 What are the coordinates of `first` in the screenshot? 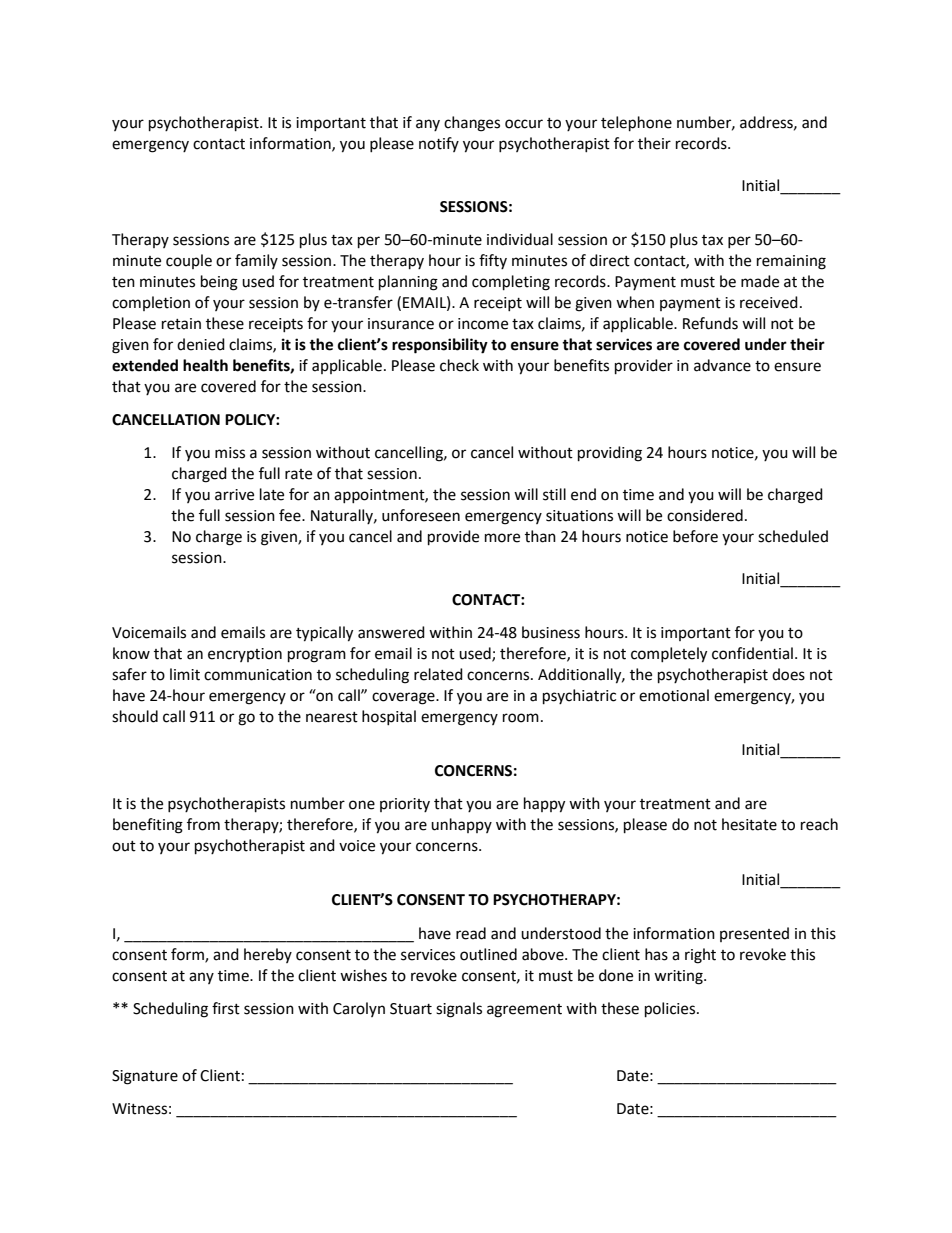 It's located at (226, 1008).
